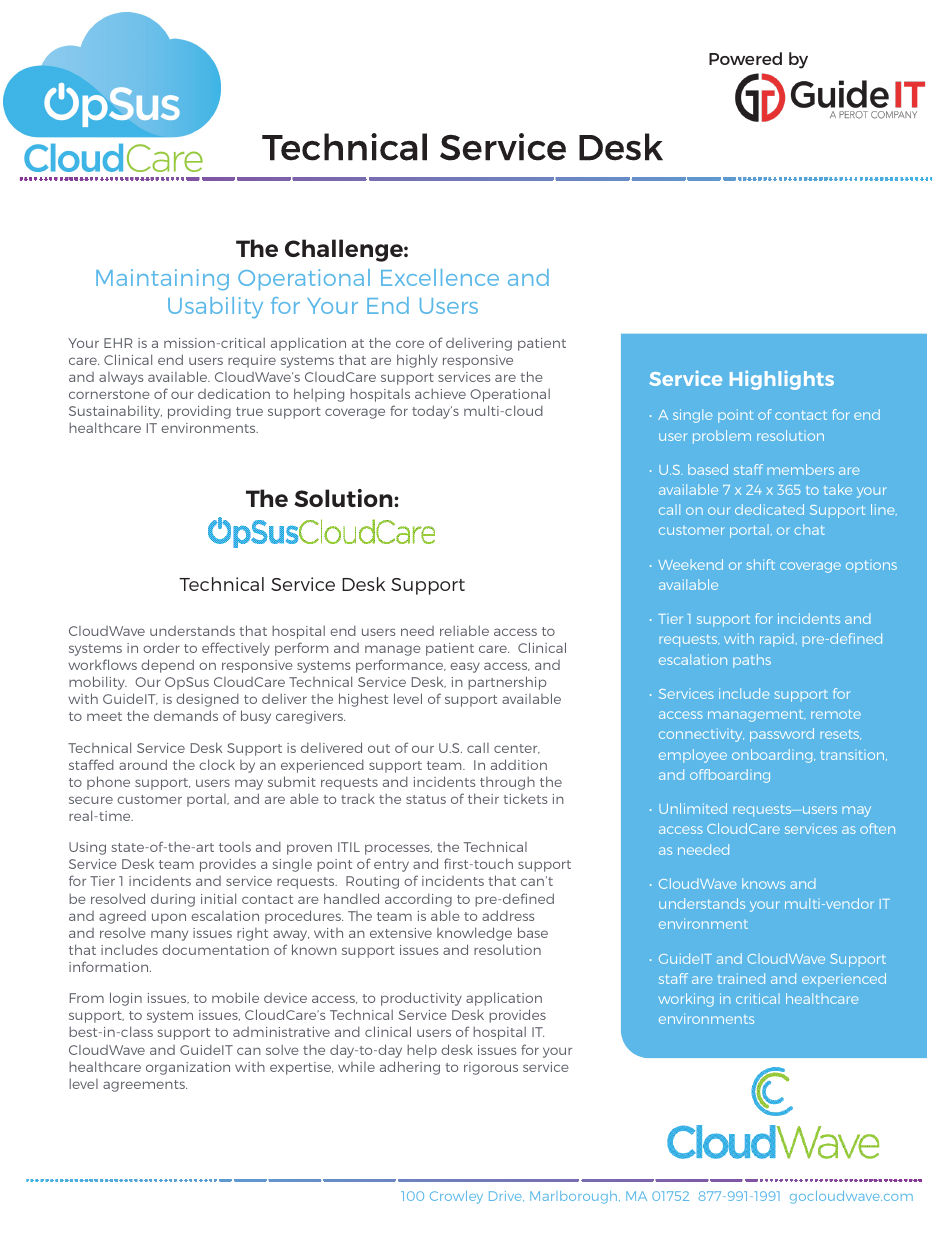 The image size is (952, 1233). I want to click on onboarding, so click(773, 756).
